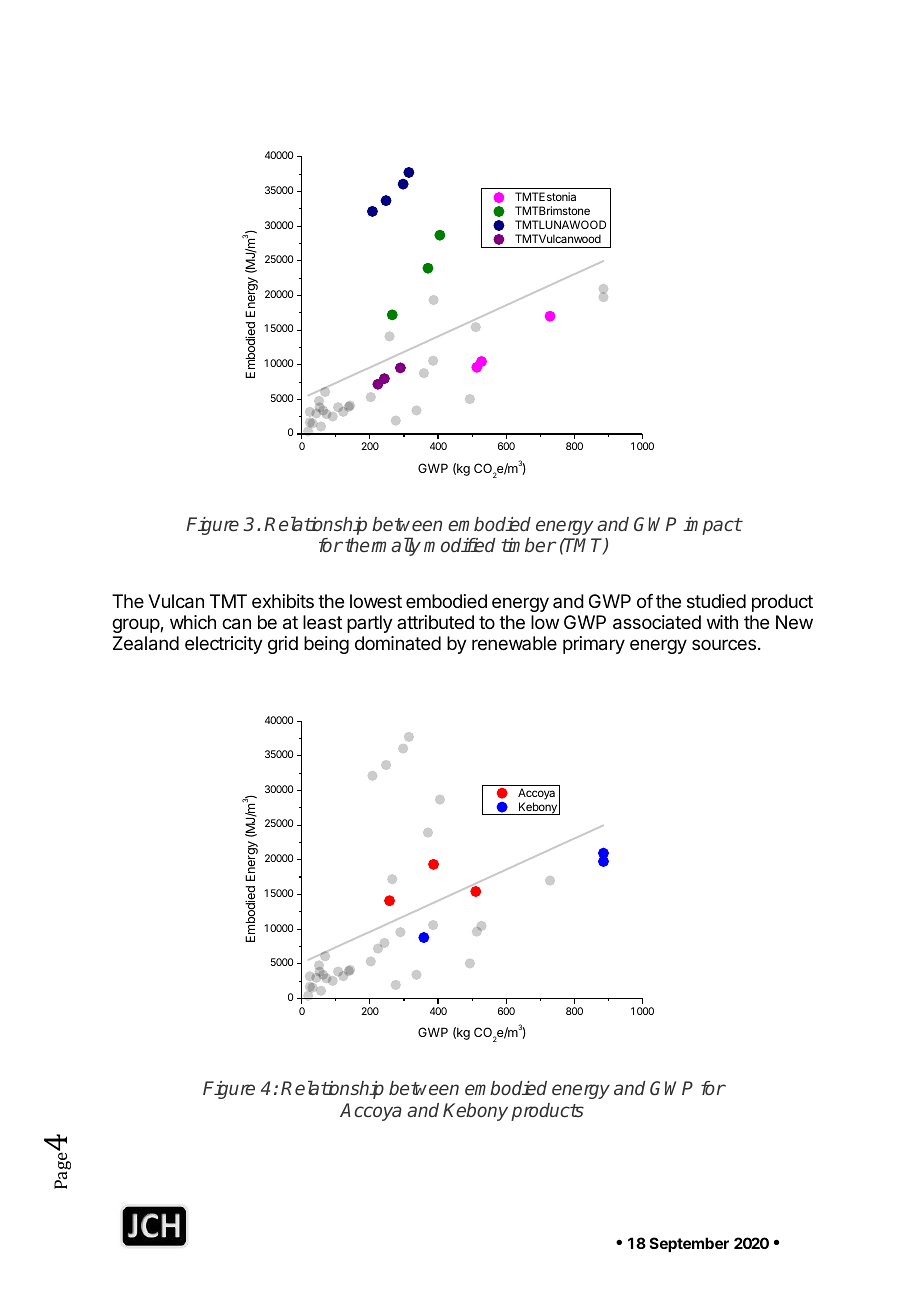  What do you see at coordinates (657, 622) in the document?
I see `associated` at bounding box center [657, 622].
